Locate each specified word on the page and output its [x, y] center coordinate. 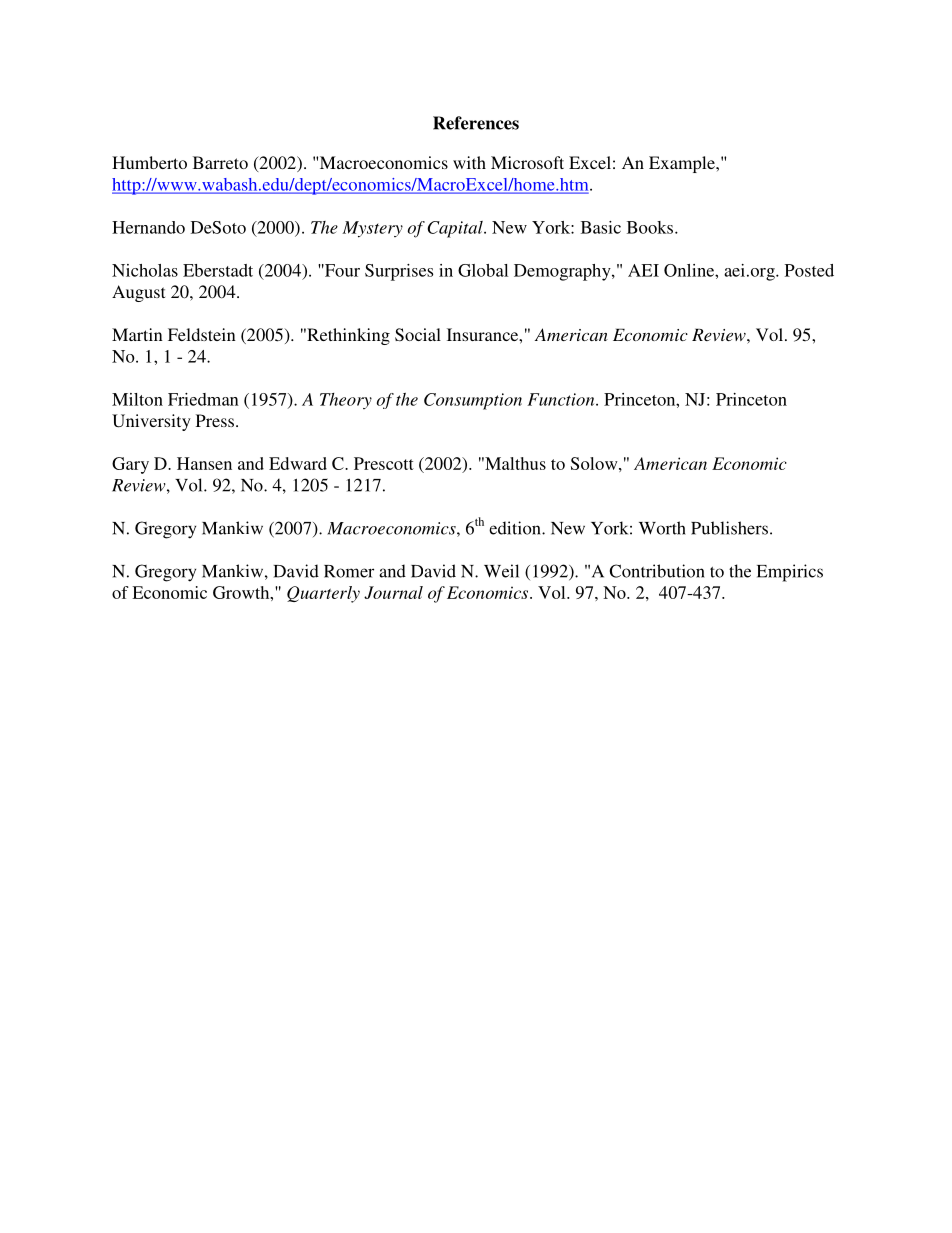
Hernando [148, 227]
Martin [137, 334]
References [476, 123]
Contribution [657, 571]
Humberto [149, 162]
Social [418, 335]
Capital [456, 229]
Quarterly [323, 594]
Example [683, 164]
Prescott [384, 463]
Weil [501, 571]
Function [562, 399]
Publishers [729, 528]
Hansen [204, 463]
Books [651, 227]
